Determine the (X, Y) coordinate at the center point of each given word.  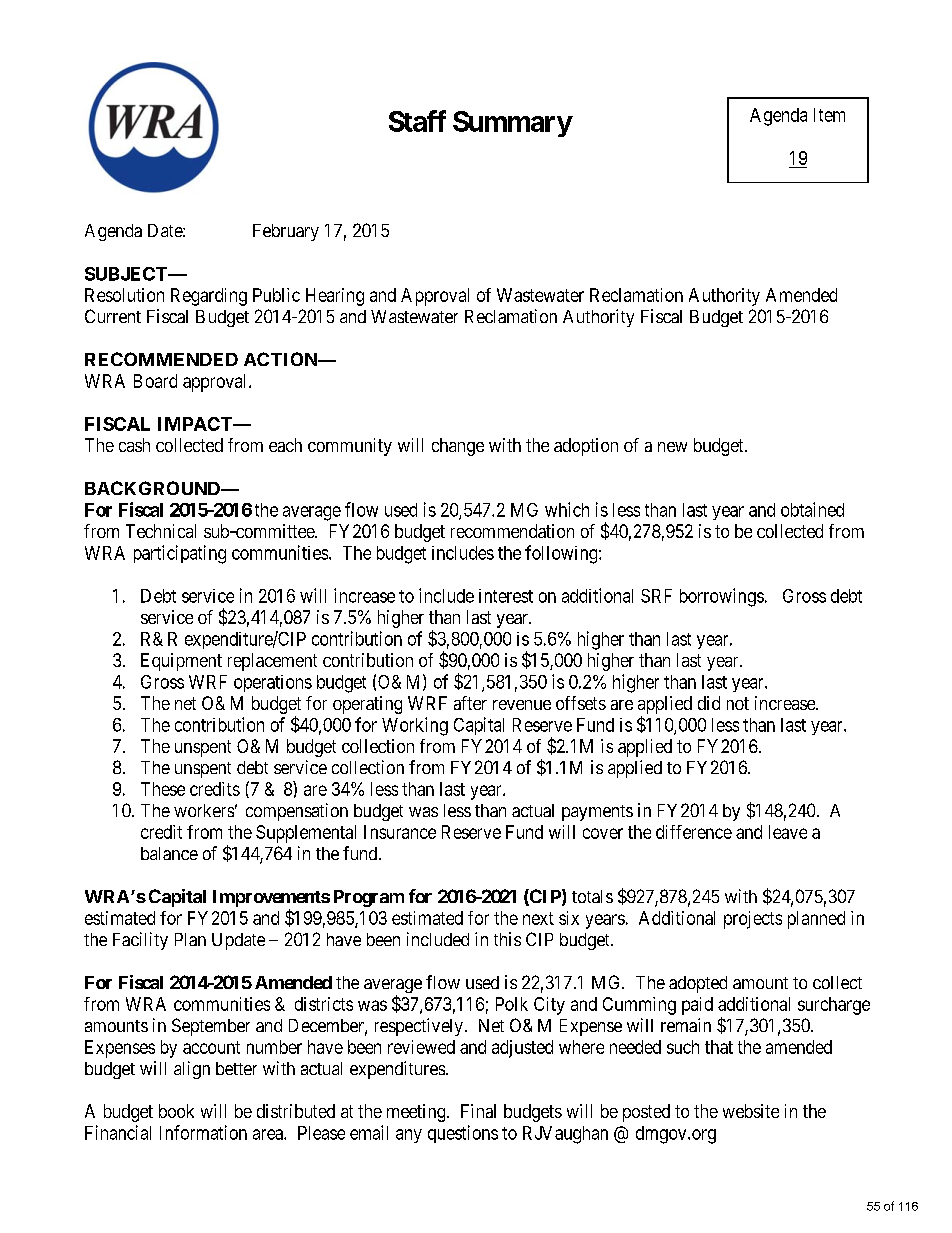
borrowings (722, 597)
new (672, 447)
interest (506, 596)
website (751, 1111)
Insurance (400, 832)
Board (155, 381)
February (286, 232)
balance (169, 853)
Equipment (181, 662)
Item (829, 115)
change (458, 447)
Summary (512, 124)
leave (788, 832)
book (176, 1111)
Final (478, 1111)
